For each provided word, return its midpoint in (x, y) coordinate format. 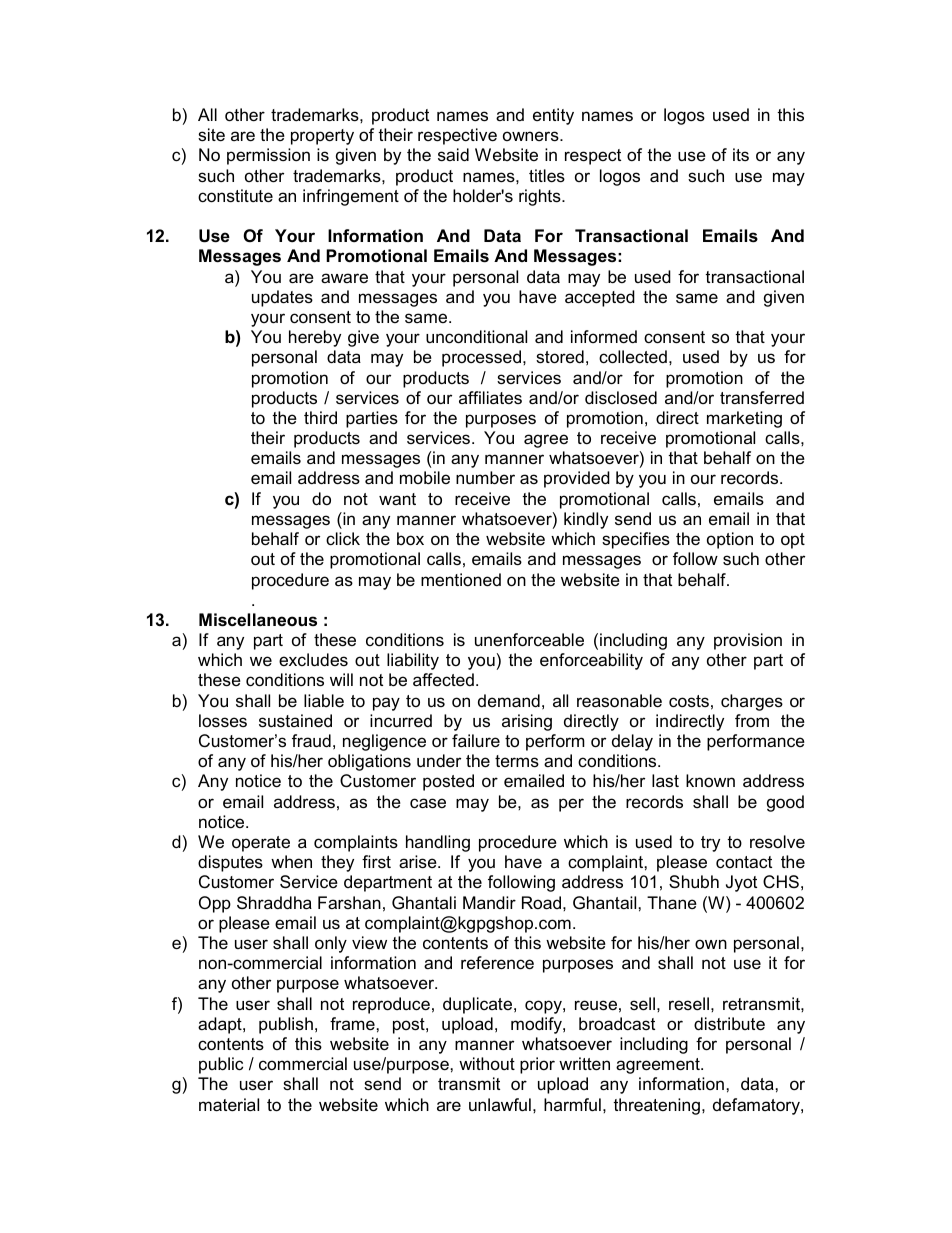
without (487, 1063)
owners (532, 136)
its (741, 154)
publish (286, 1025)
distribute (729, 1024)
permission (268, 156)
